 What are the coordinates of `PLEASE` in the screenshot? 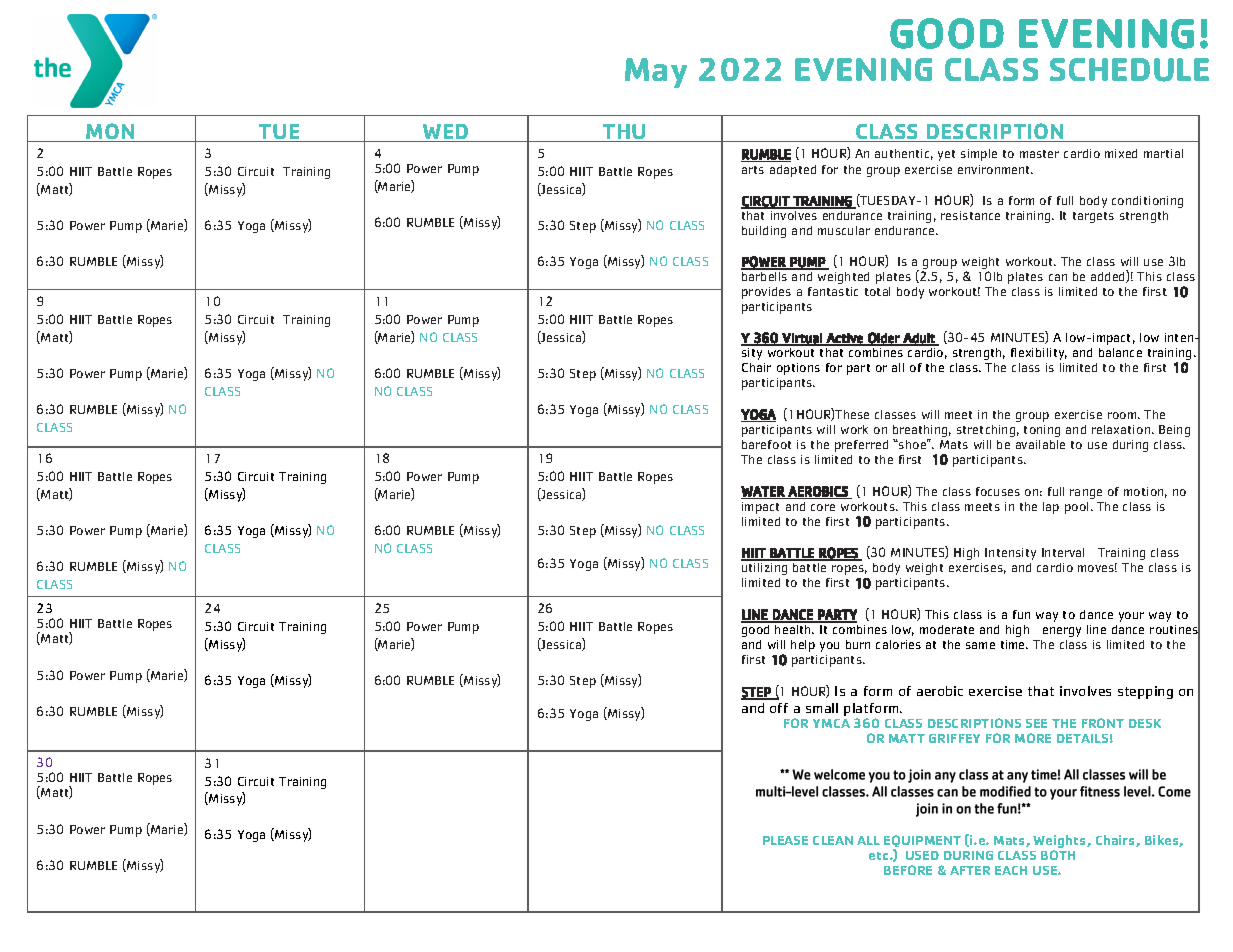 It's located at (785, 840).
